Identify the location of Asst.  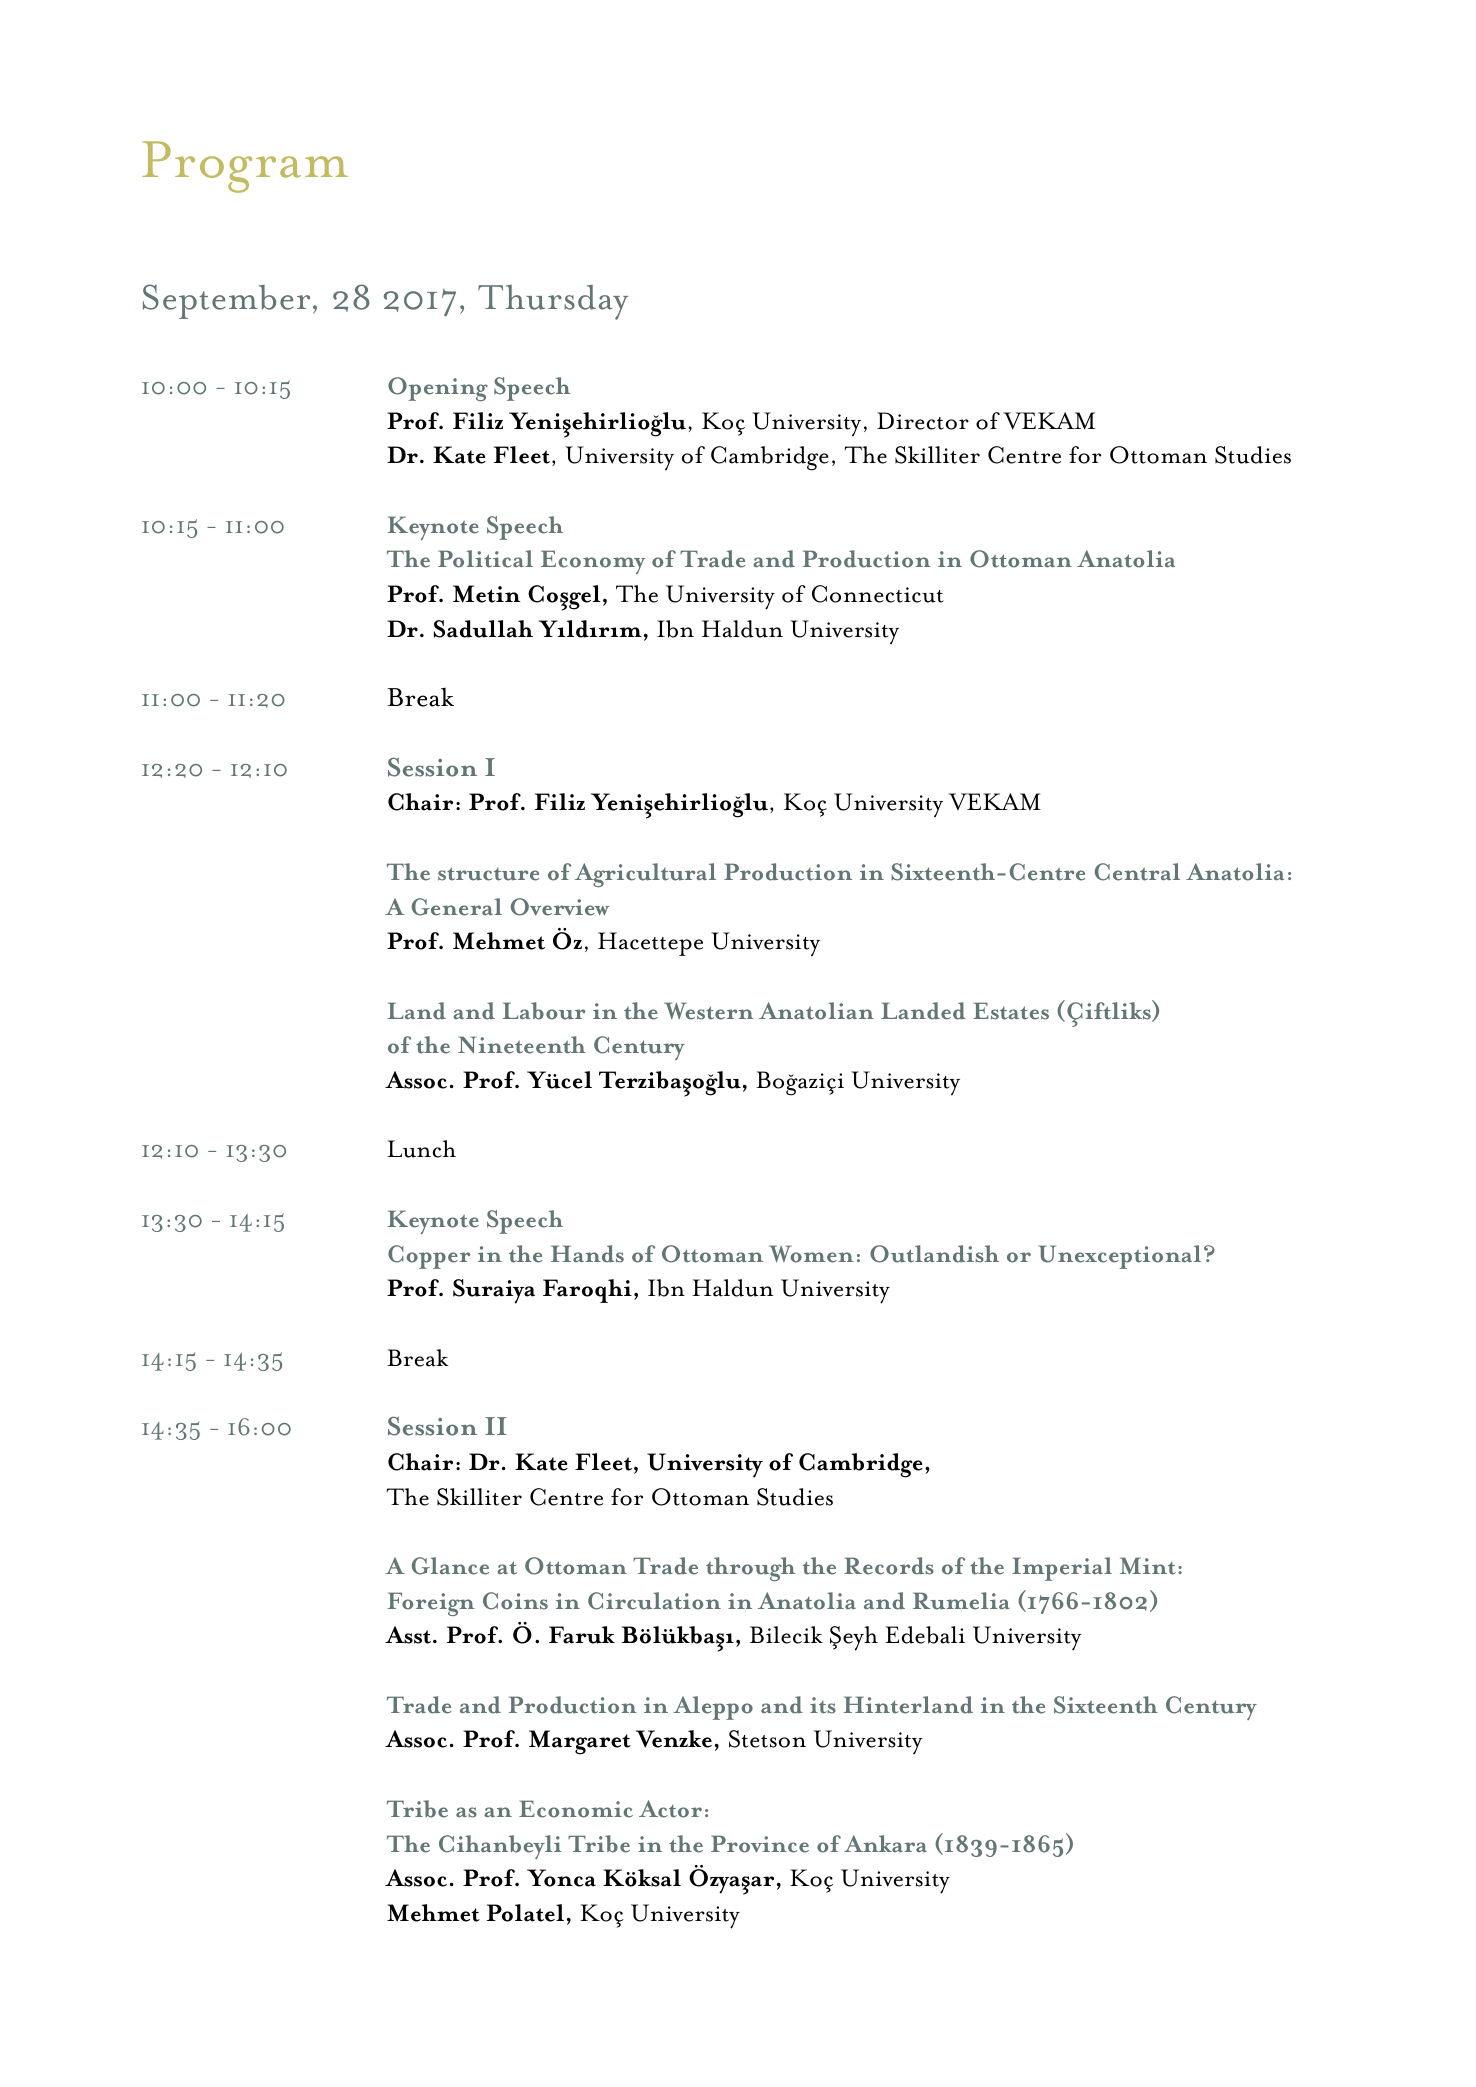
(409, 1635).
